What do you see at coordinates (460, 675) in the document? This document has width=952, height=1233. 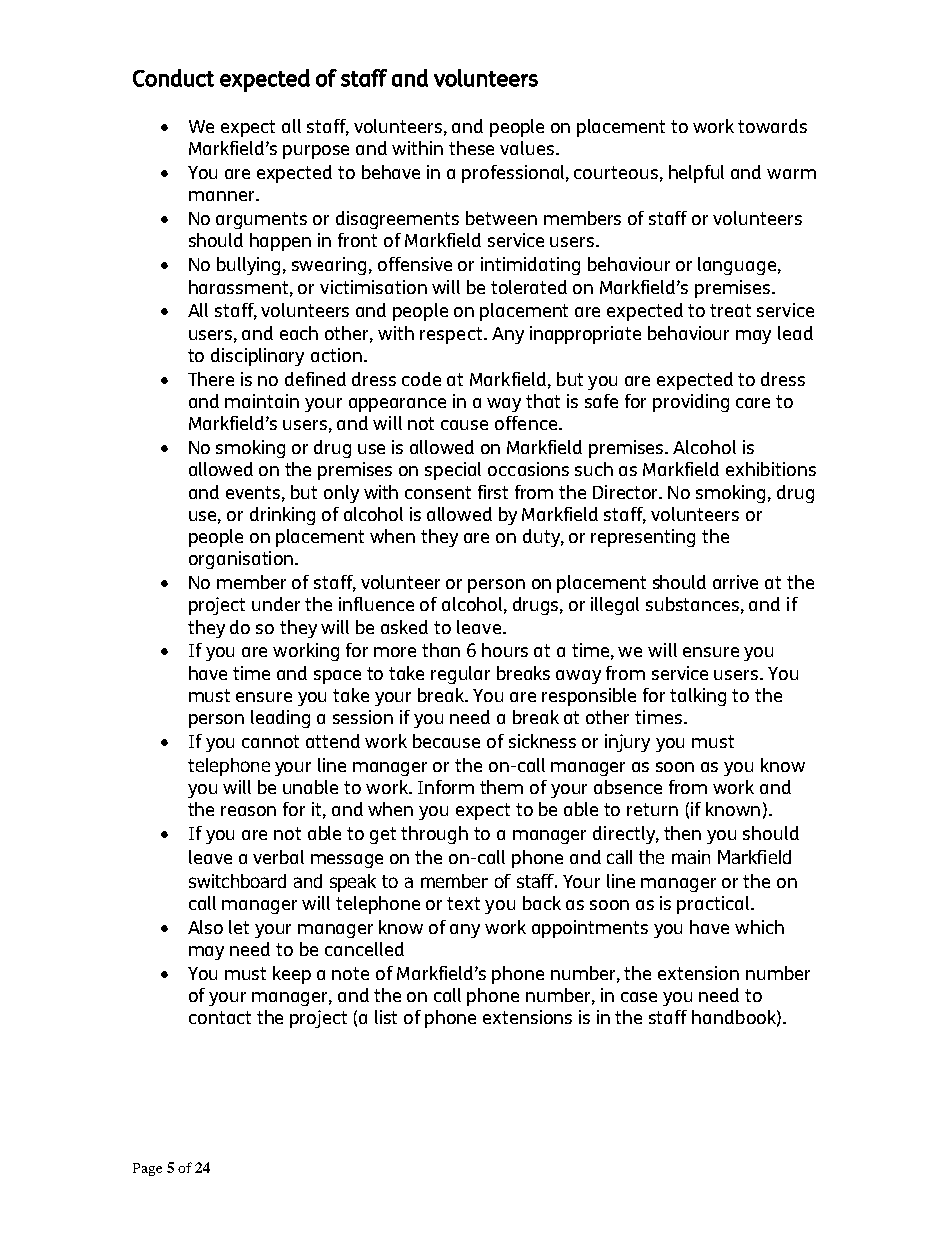 I see `regular` at bounding box center [460, 675].
